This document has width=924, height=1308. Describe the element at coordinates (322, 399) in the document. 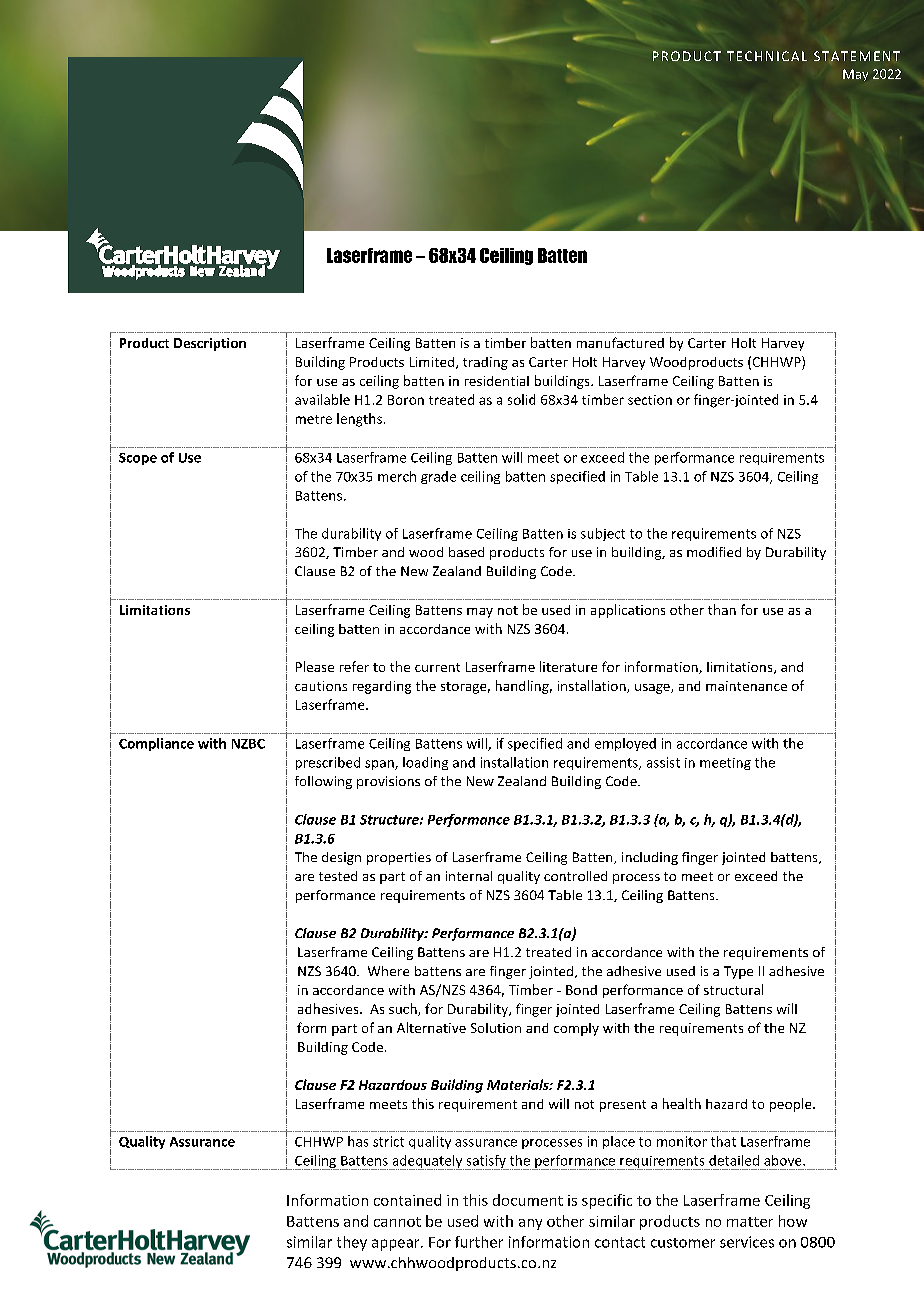

I see `available` at that location.
